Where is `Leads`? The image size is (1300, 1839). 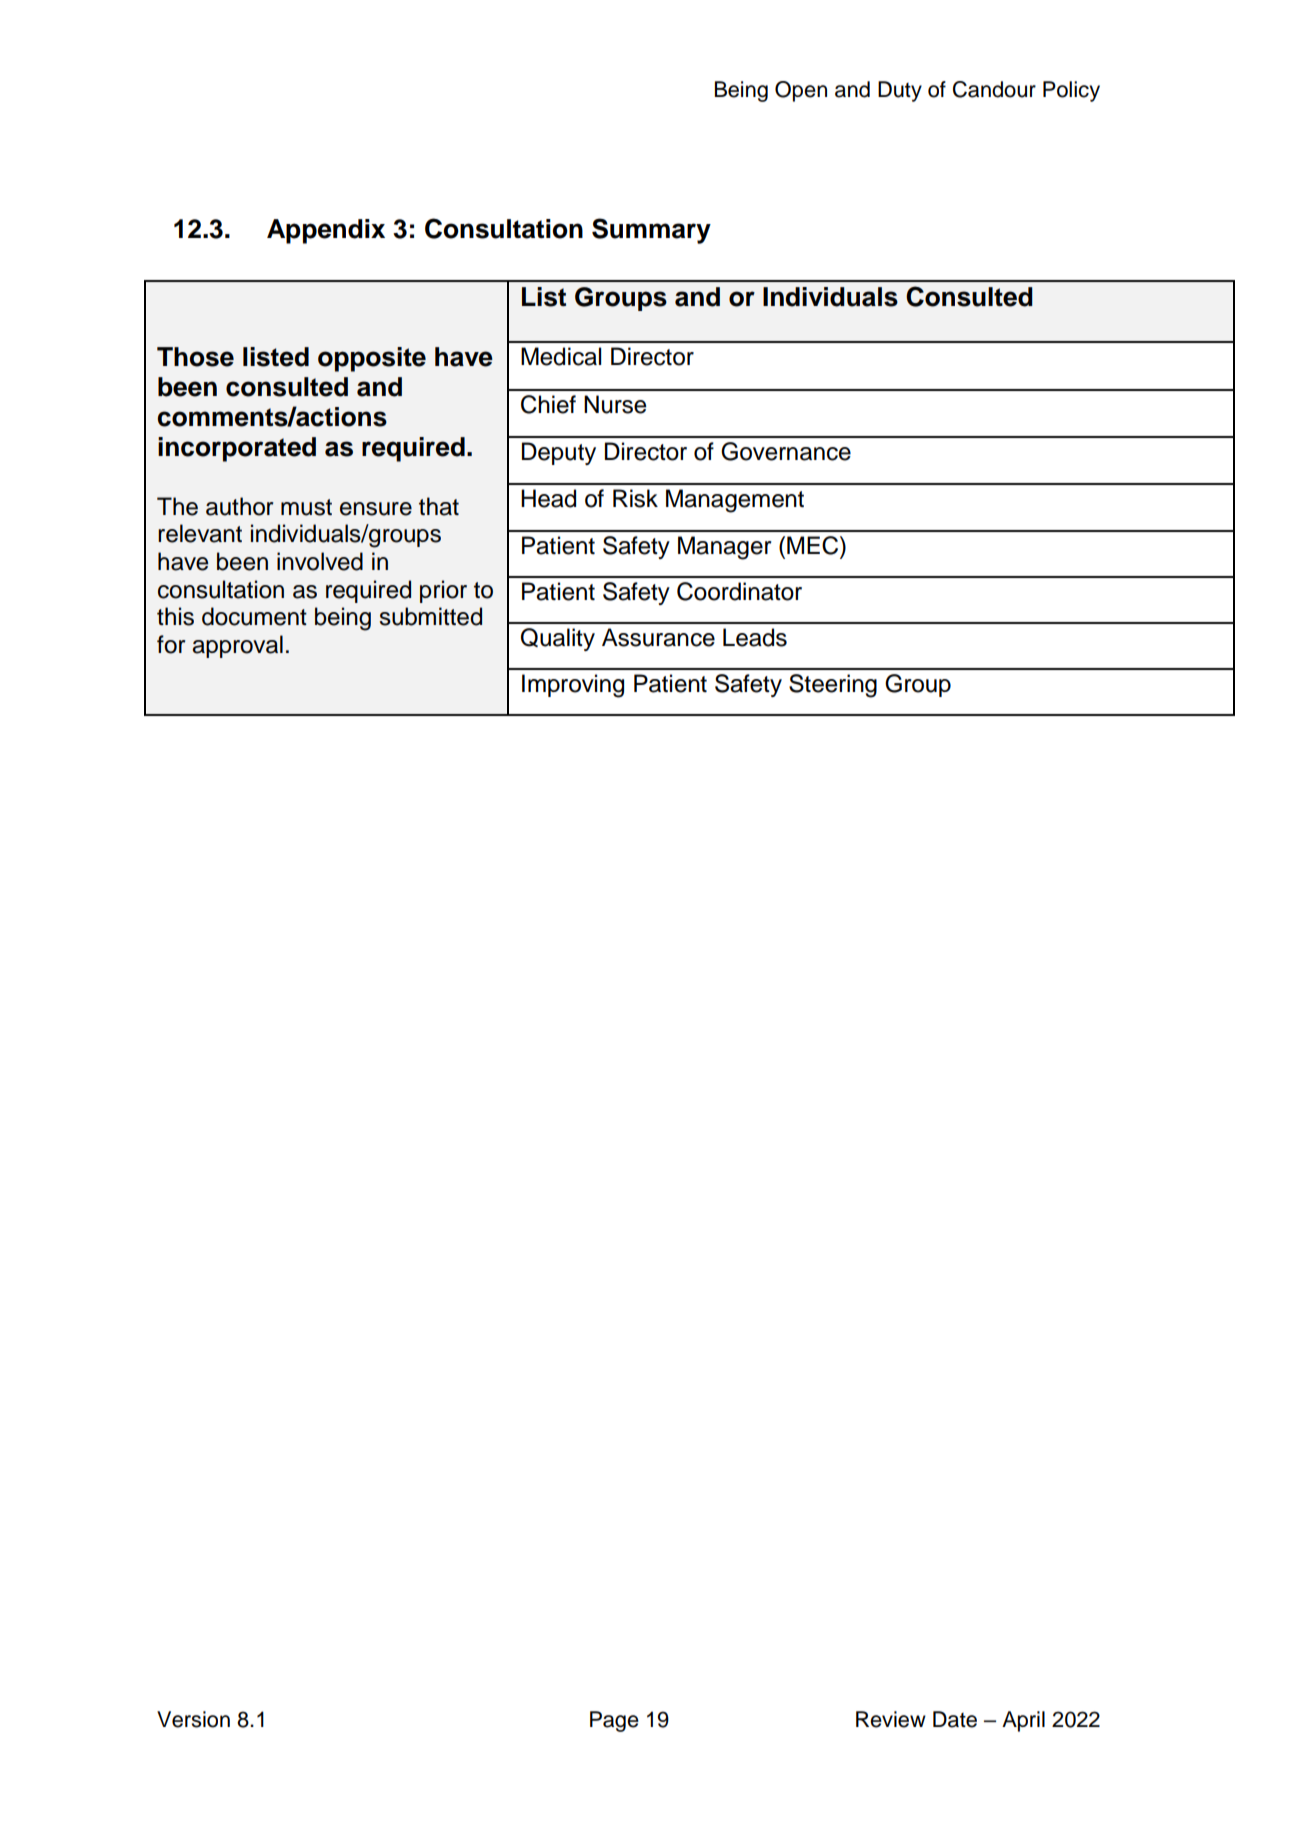 Leads is located at coordinates (755, 637).
